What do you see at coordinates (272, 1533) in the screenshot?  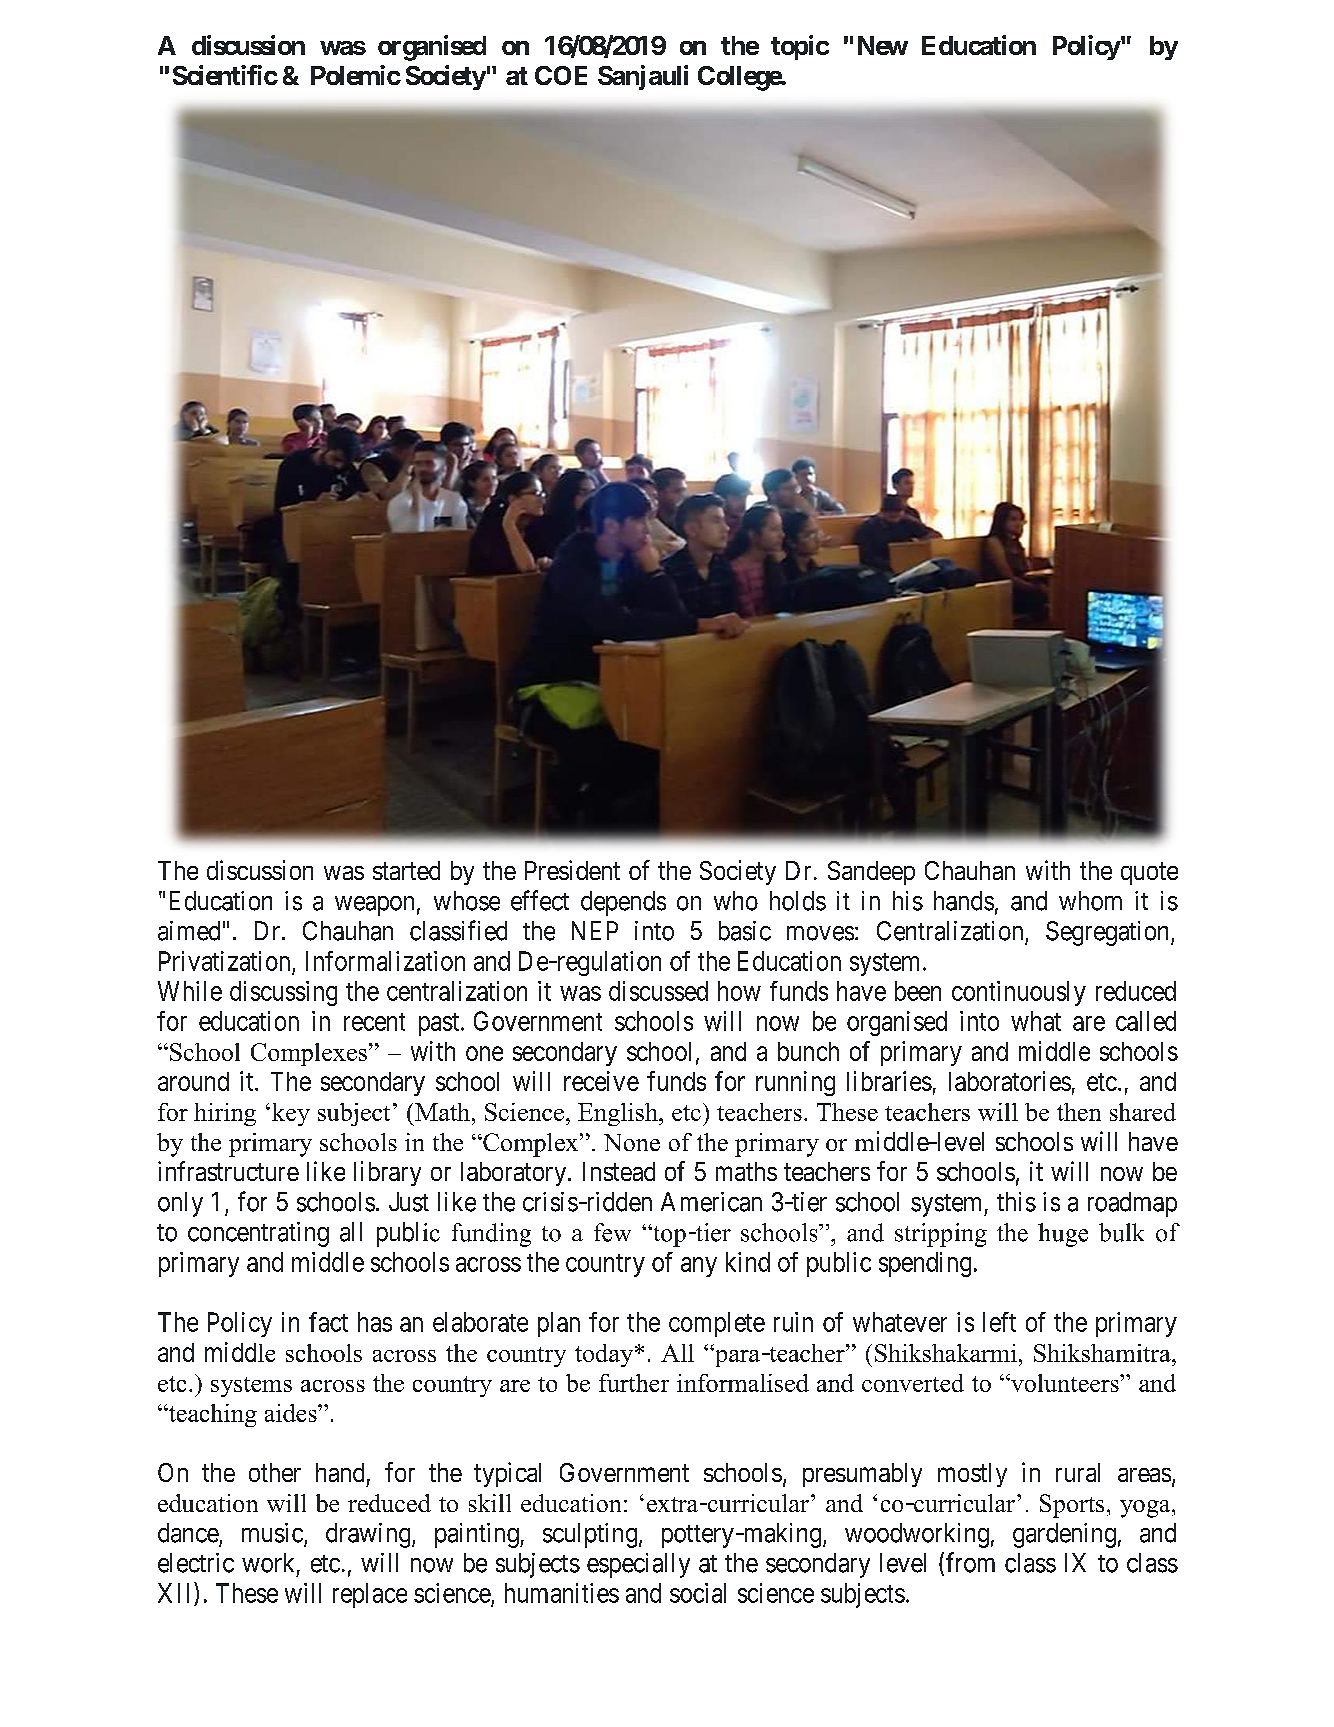 I see `music` at bounding box center [272, 1533].
